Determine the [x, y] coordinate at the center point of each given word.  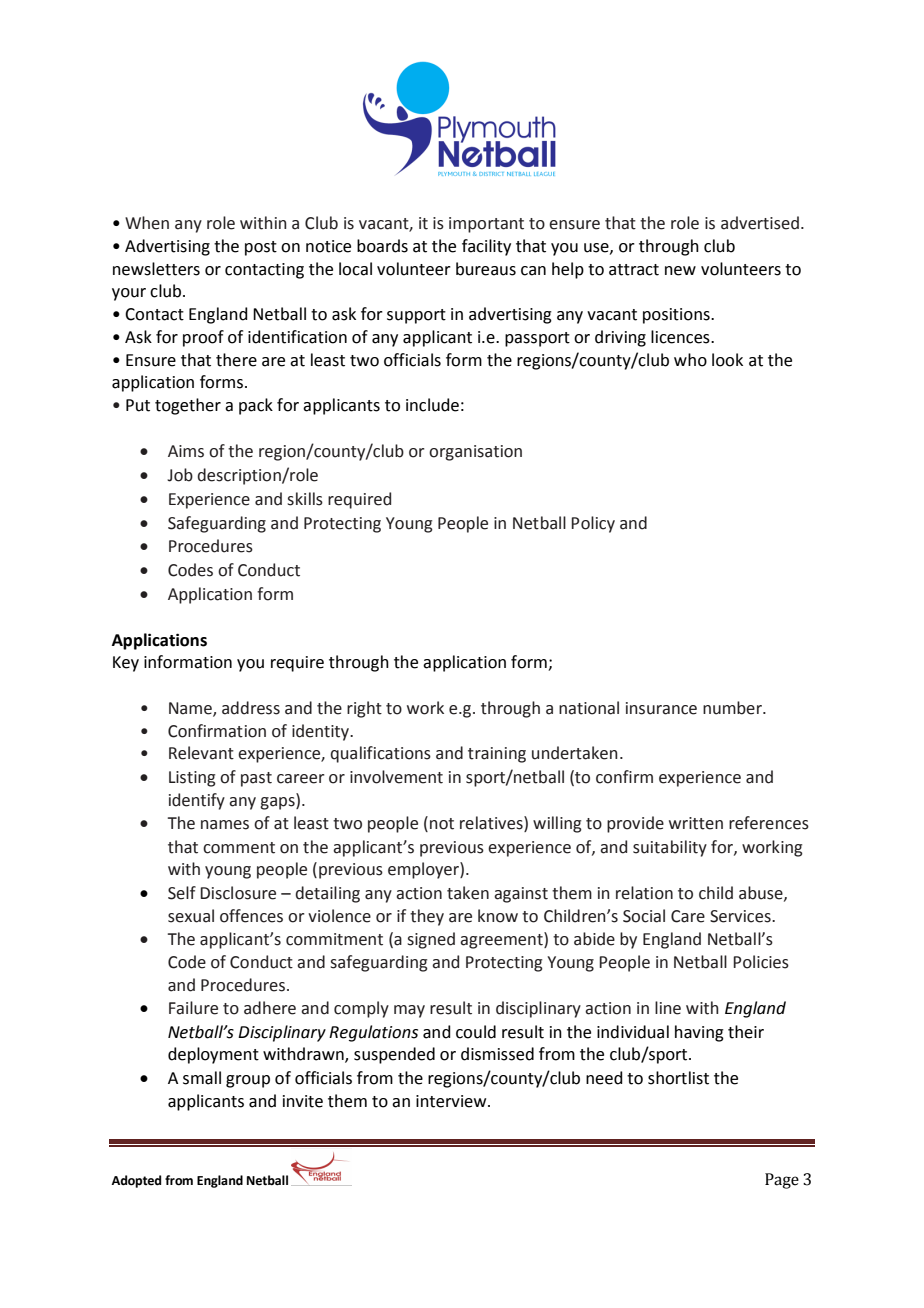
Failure [193, 1008]
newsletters [156, 269]
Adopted [136, 1181]
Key [126, 664]
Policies [761, 962]
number [734, 708]
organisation [475, 453]
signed [431, 940]
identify [197, 801]
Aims [186, 451]
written [696, 823]
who [690, 360]
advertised [760, 223]
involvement [396, 777]
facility [486, 247]
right [364, 709]
